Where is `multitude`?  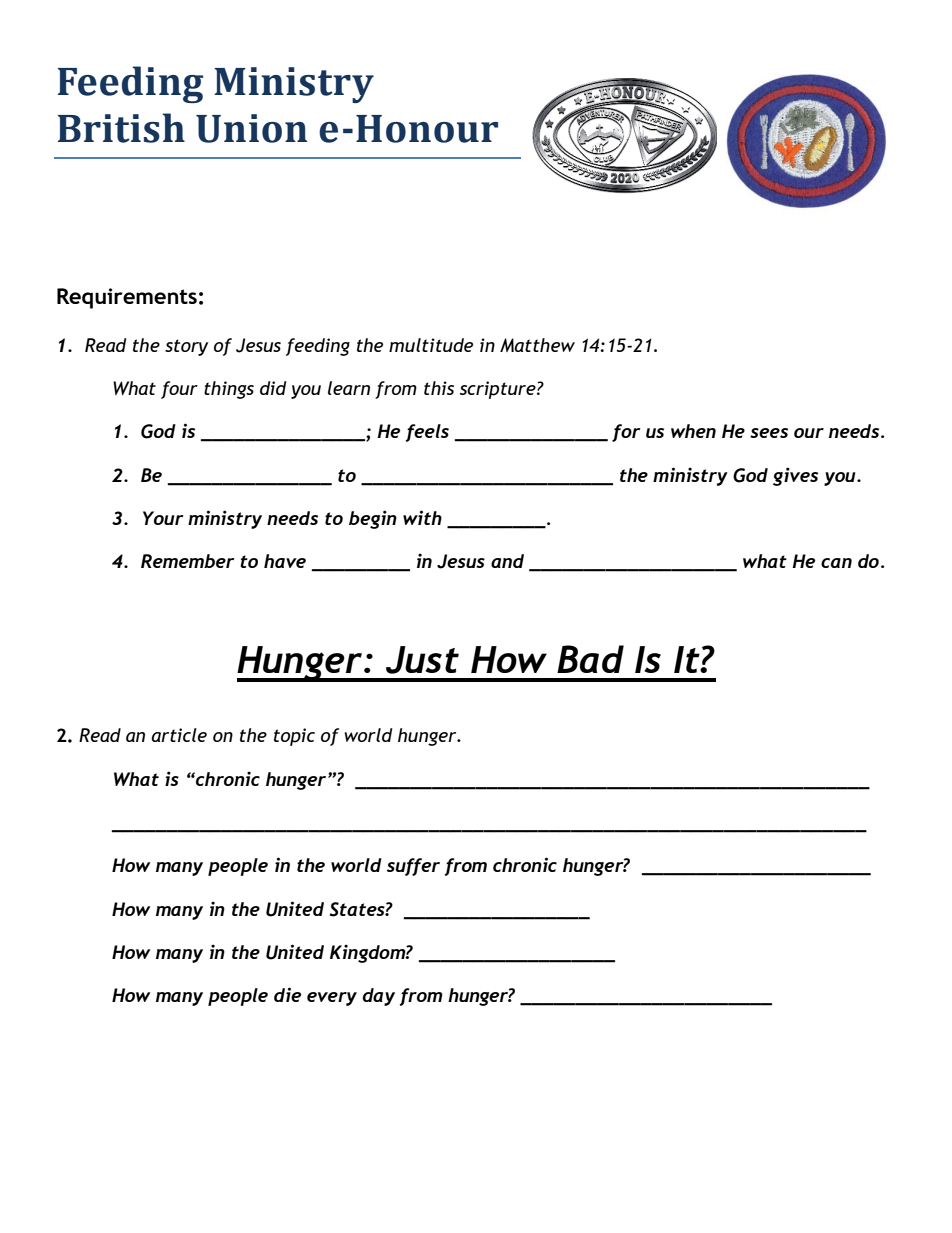
multitude is located at coordinates (431, 345).
